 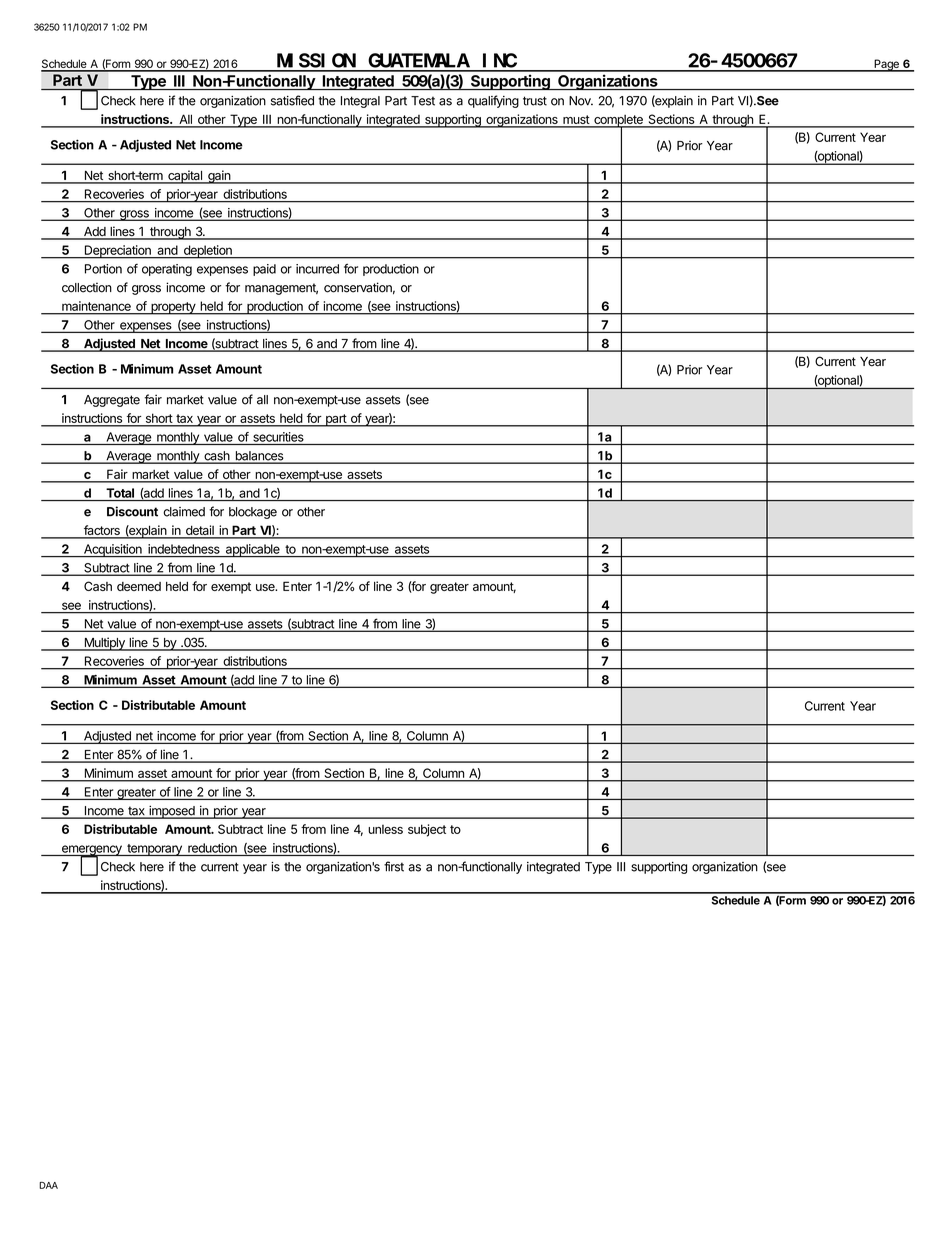 I want to click on applicable, so click(x=252, y=550).
